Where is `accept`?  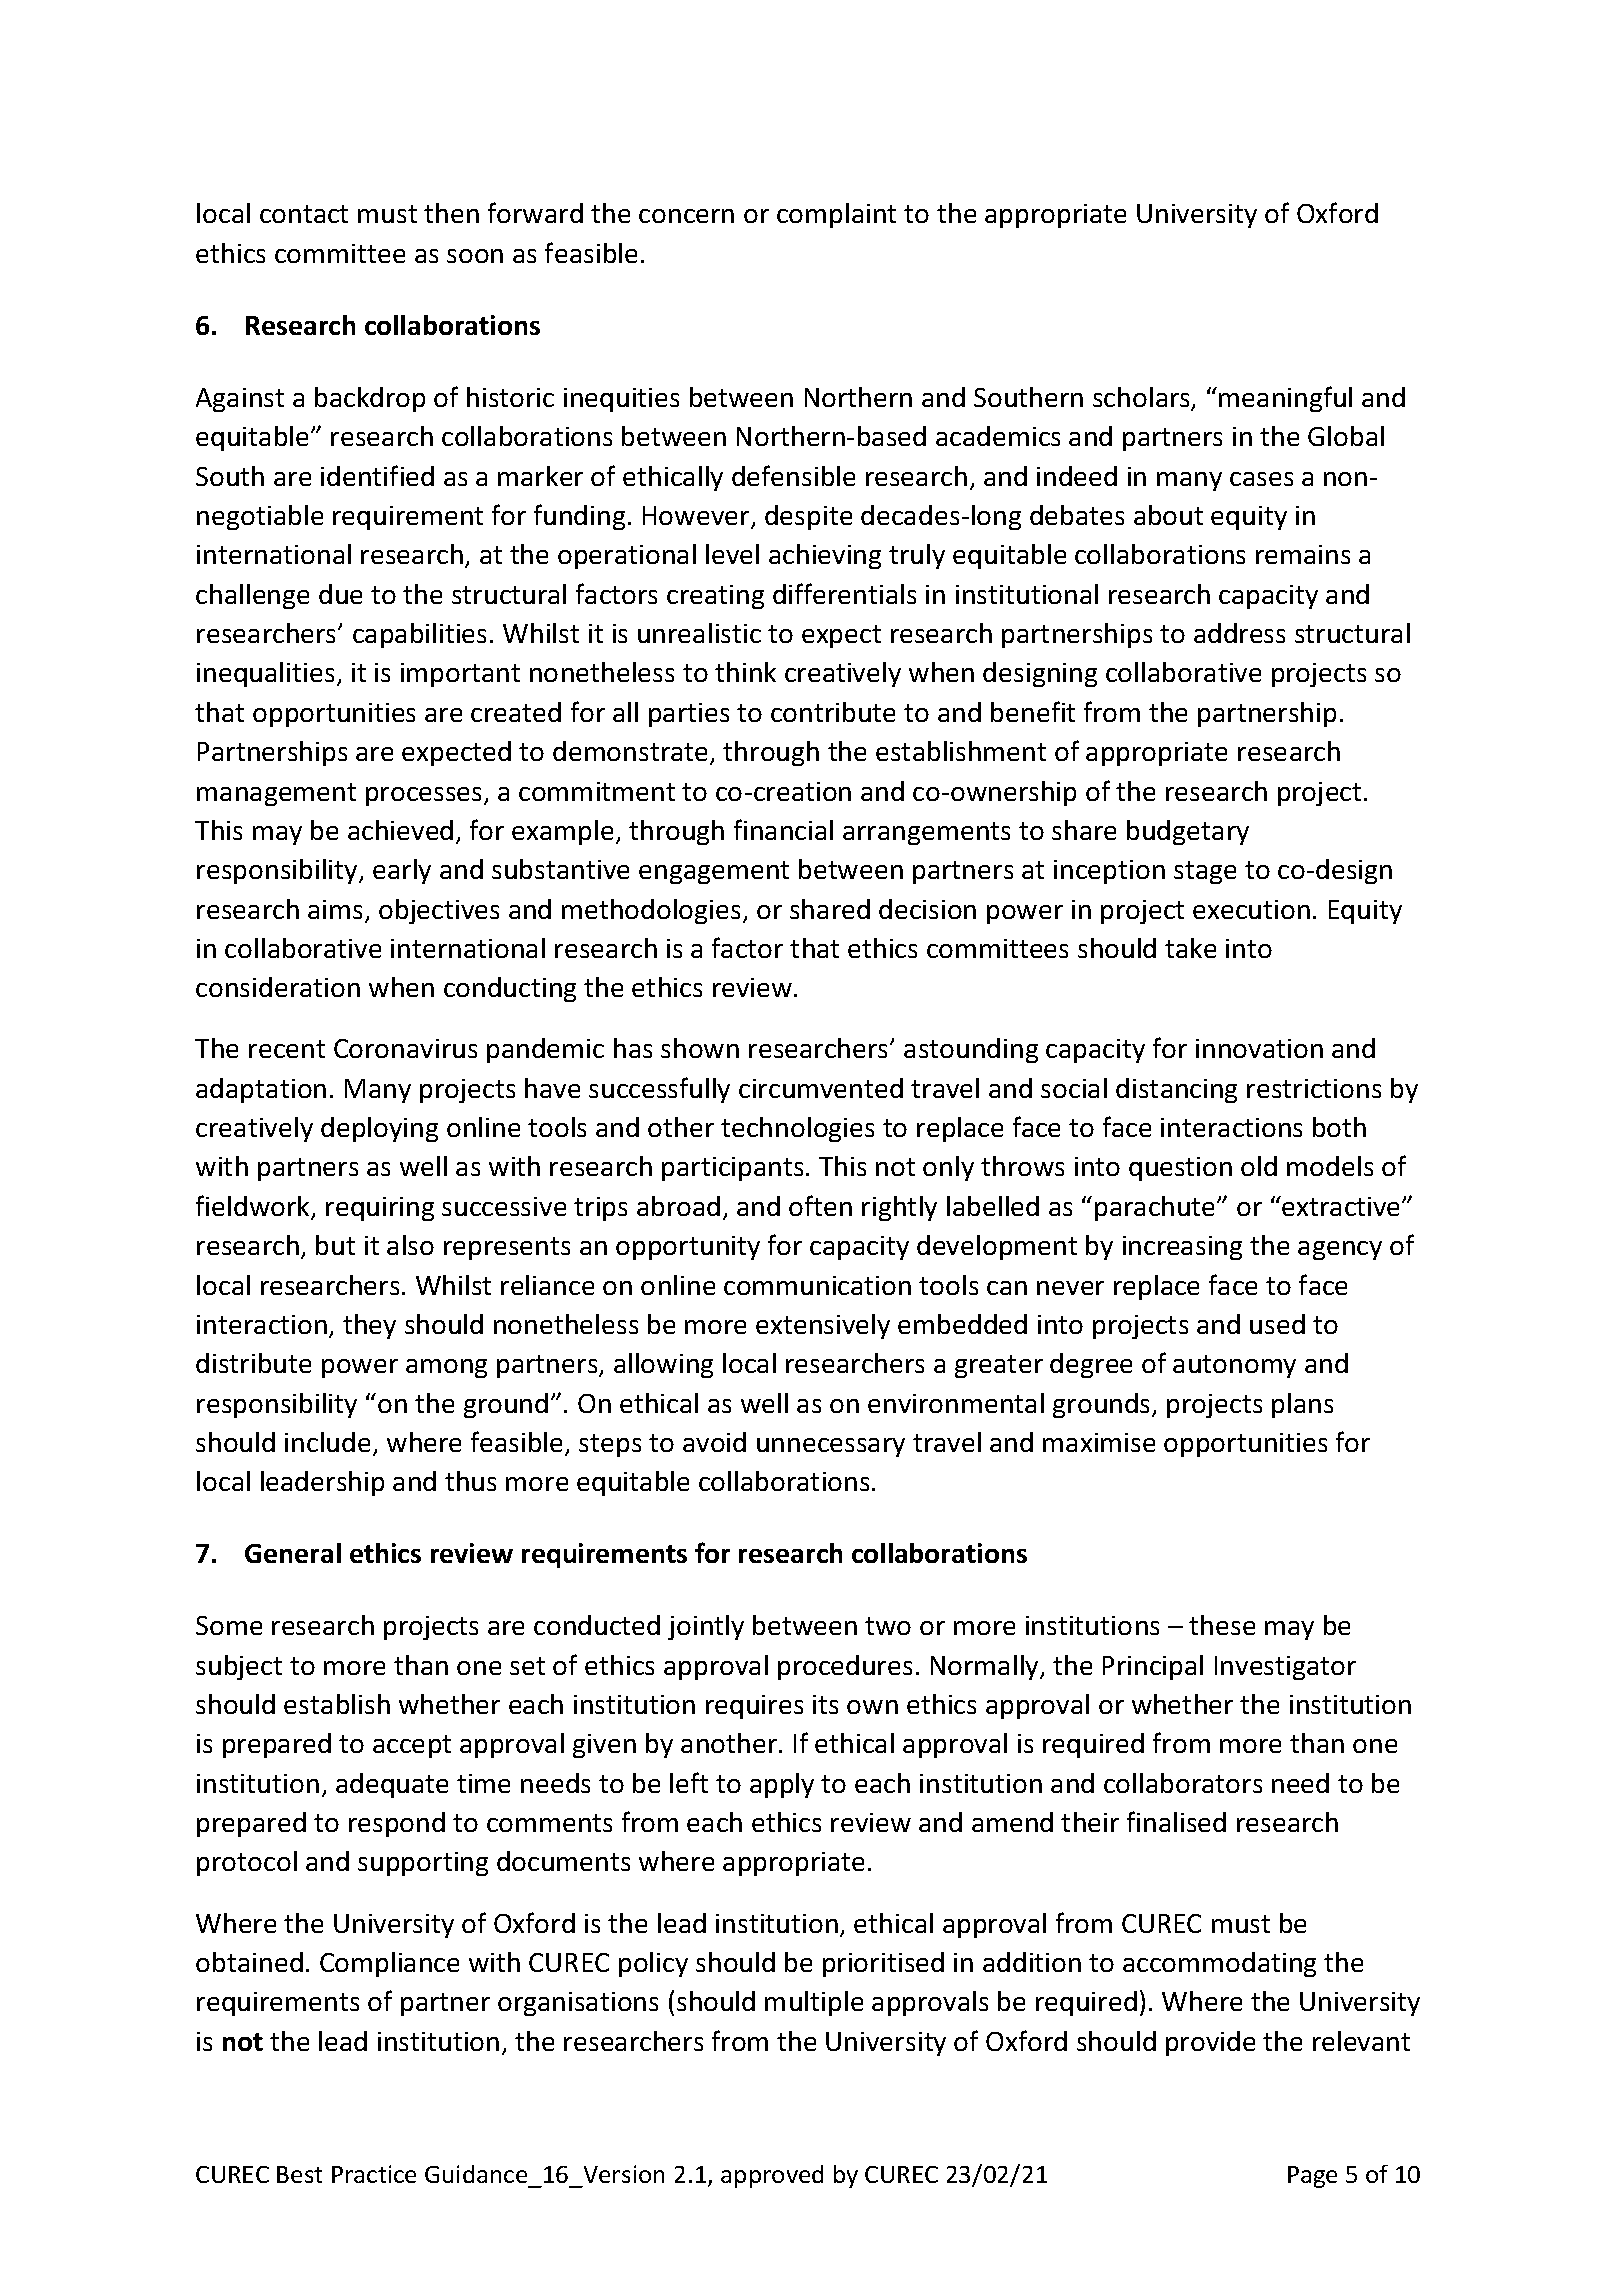 accept is located at coordinates (412, 1746).
